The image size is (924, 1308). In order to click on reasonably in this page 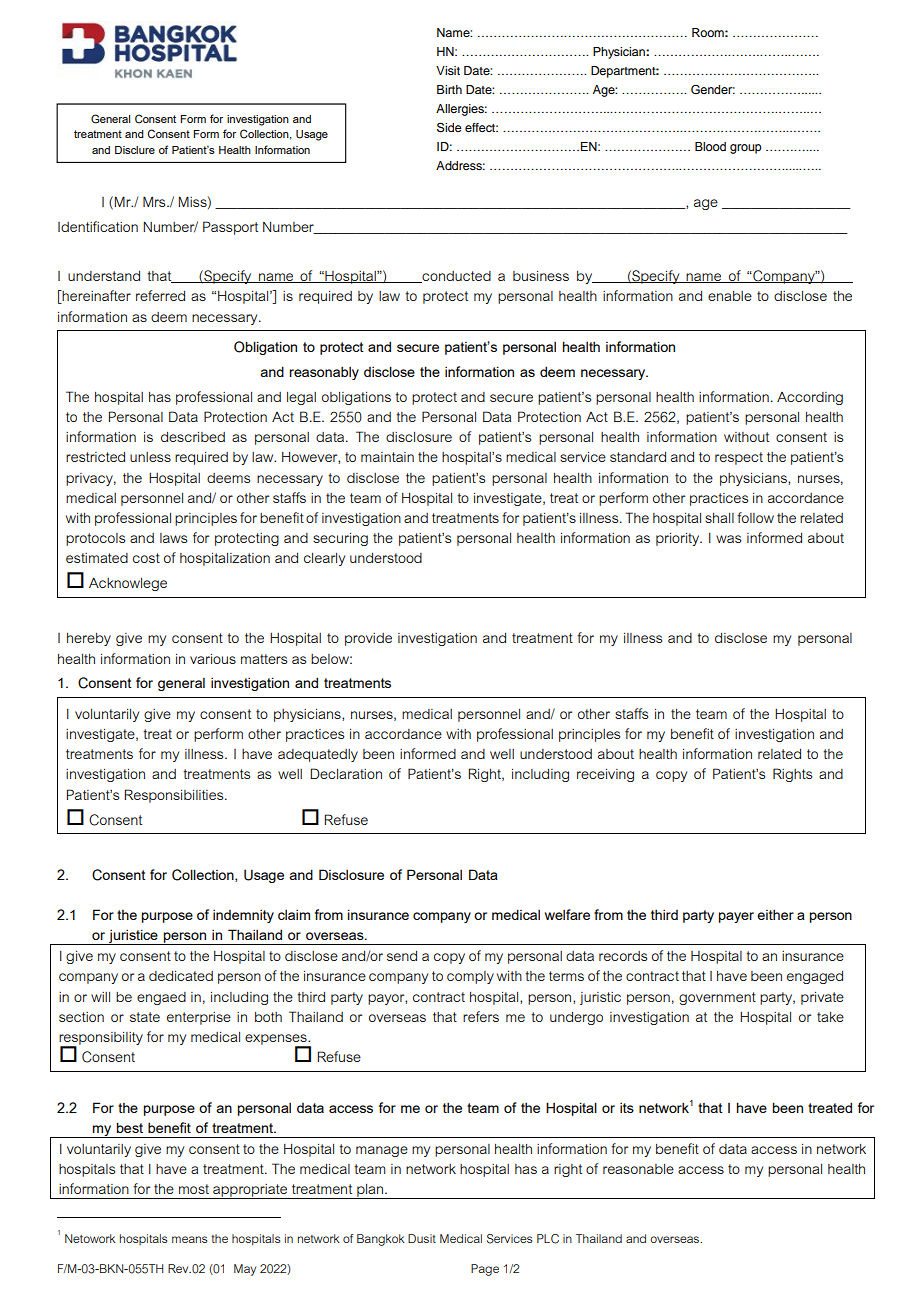, I will do `click(324, 373)`.
